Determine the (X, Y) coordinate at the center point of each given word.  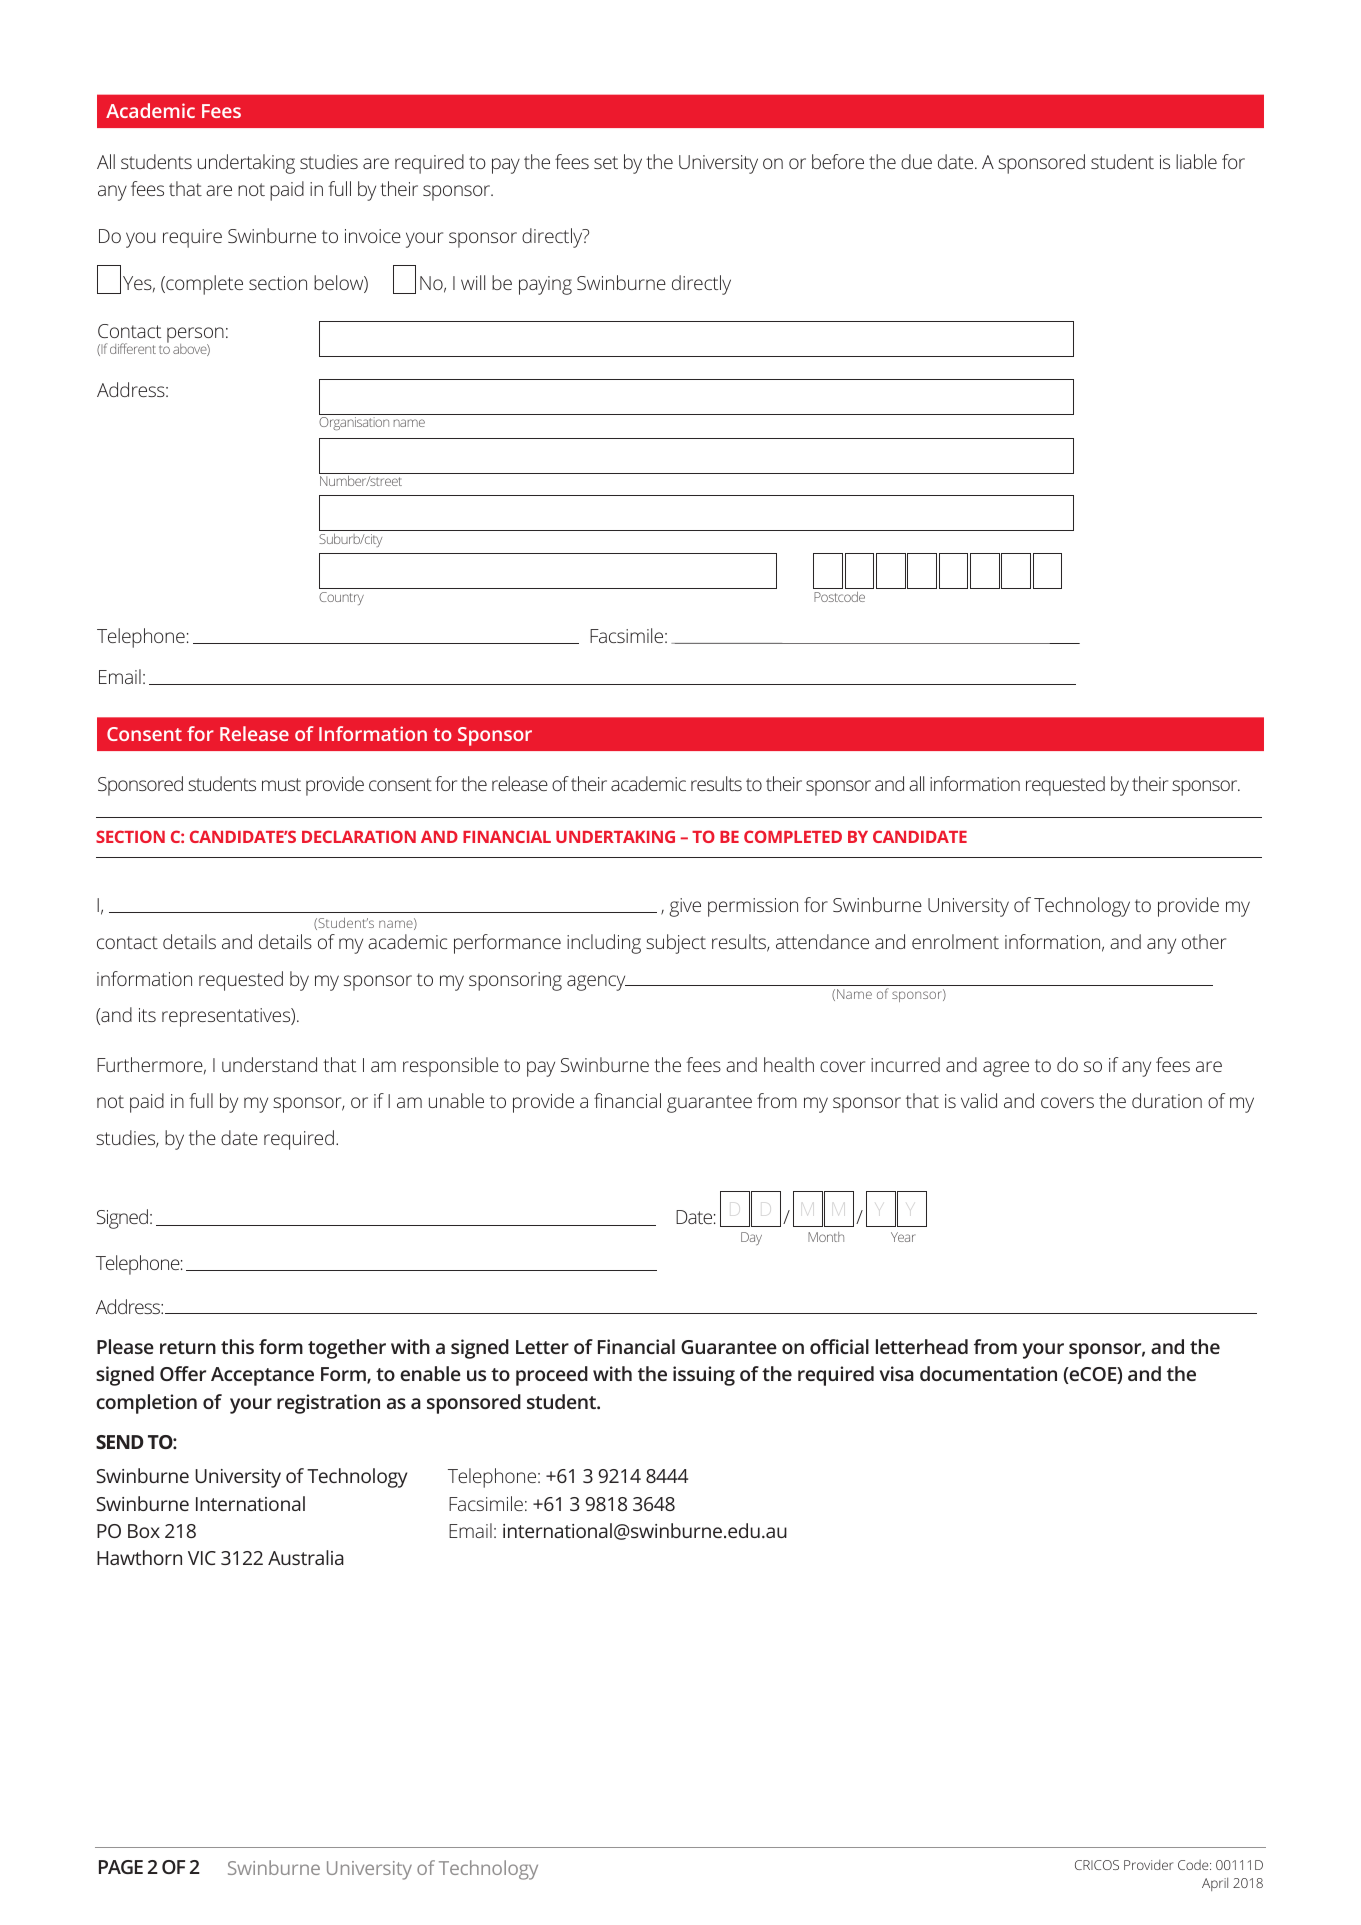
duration (1167, 1100)
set (606, 162)
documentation (988, 1373)
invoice (373, 236)
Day (751, 1238)
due (916, 161)
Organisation (354, 423)
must (281, 784)
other (1204, 941)
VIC (202, 1558)
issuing (704, 1376)
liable (1196, 161)
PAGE (121, 1867)
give (685, 907)
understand (269, 1064)
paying (545, 285)
